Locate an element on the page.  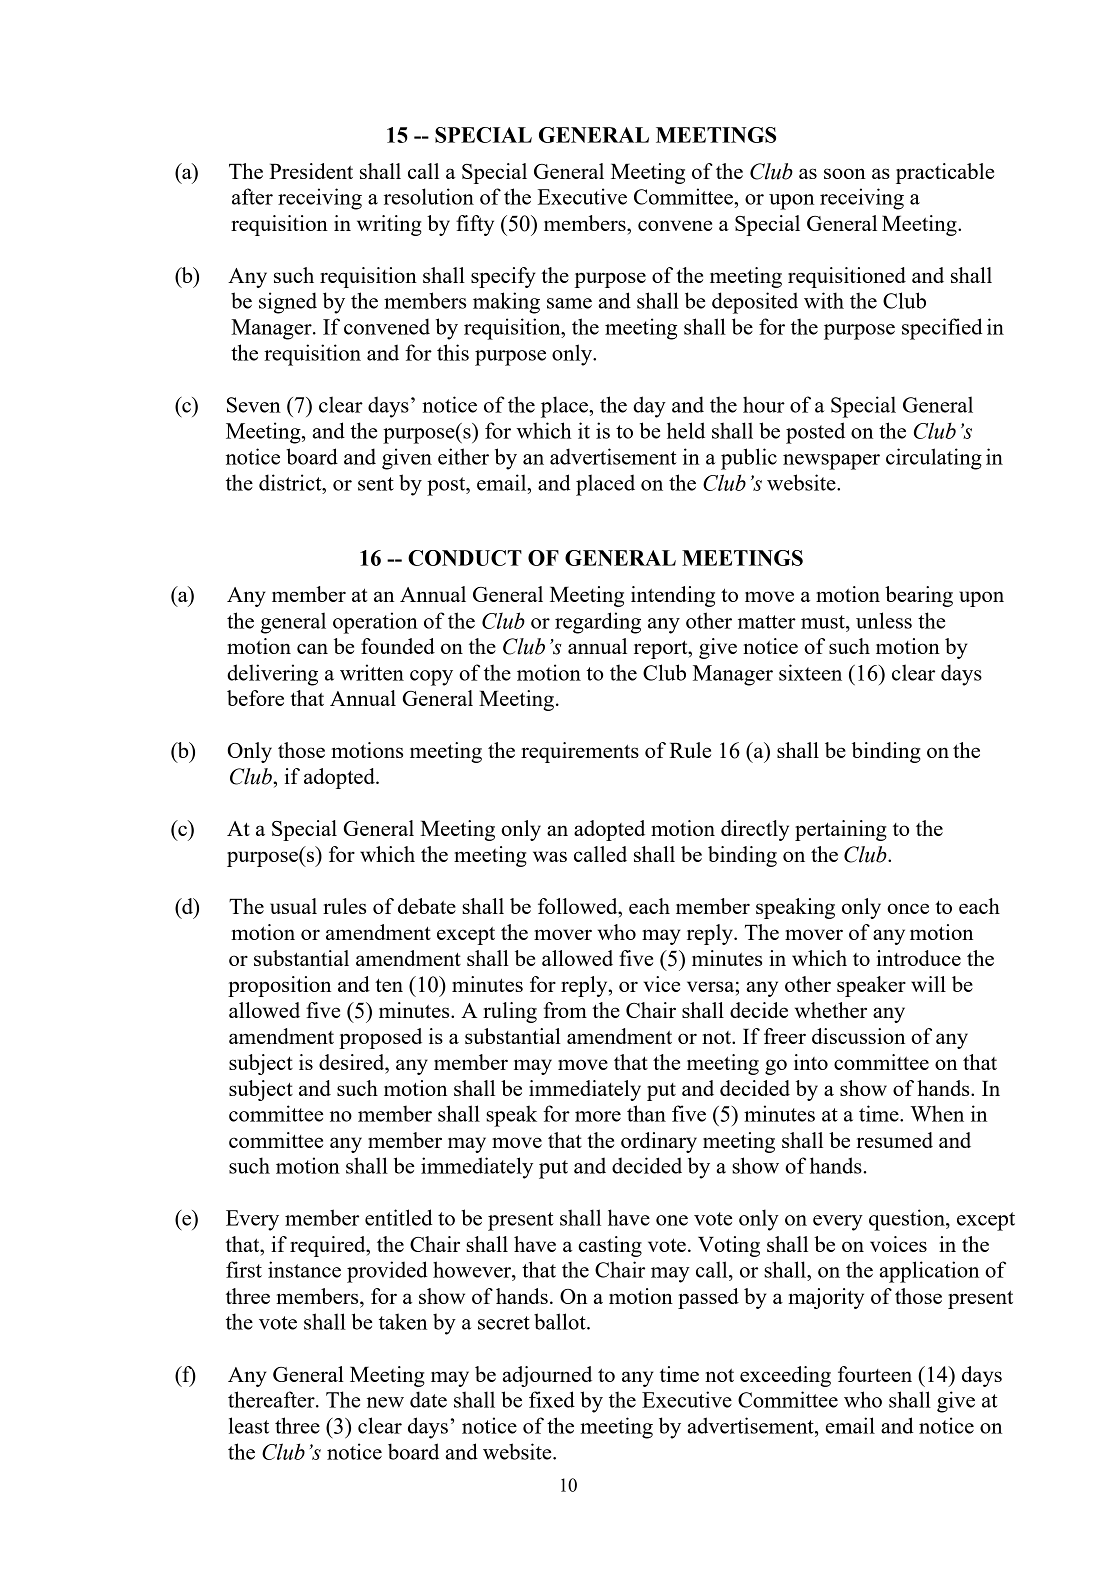
President is located at coordinates (311, 171).
